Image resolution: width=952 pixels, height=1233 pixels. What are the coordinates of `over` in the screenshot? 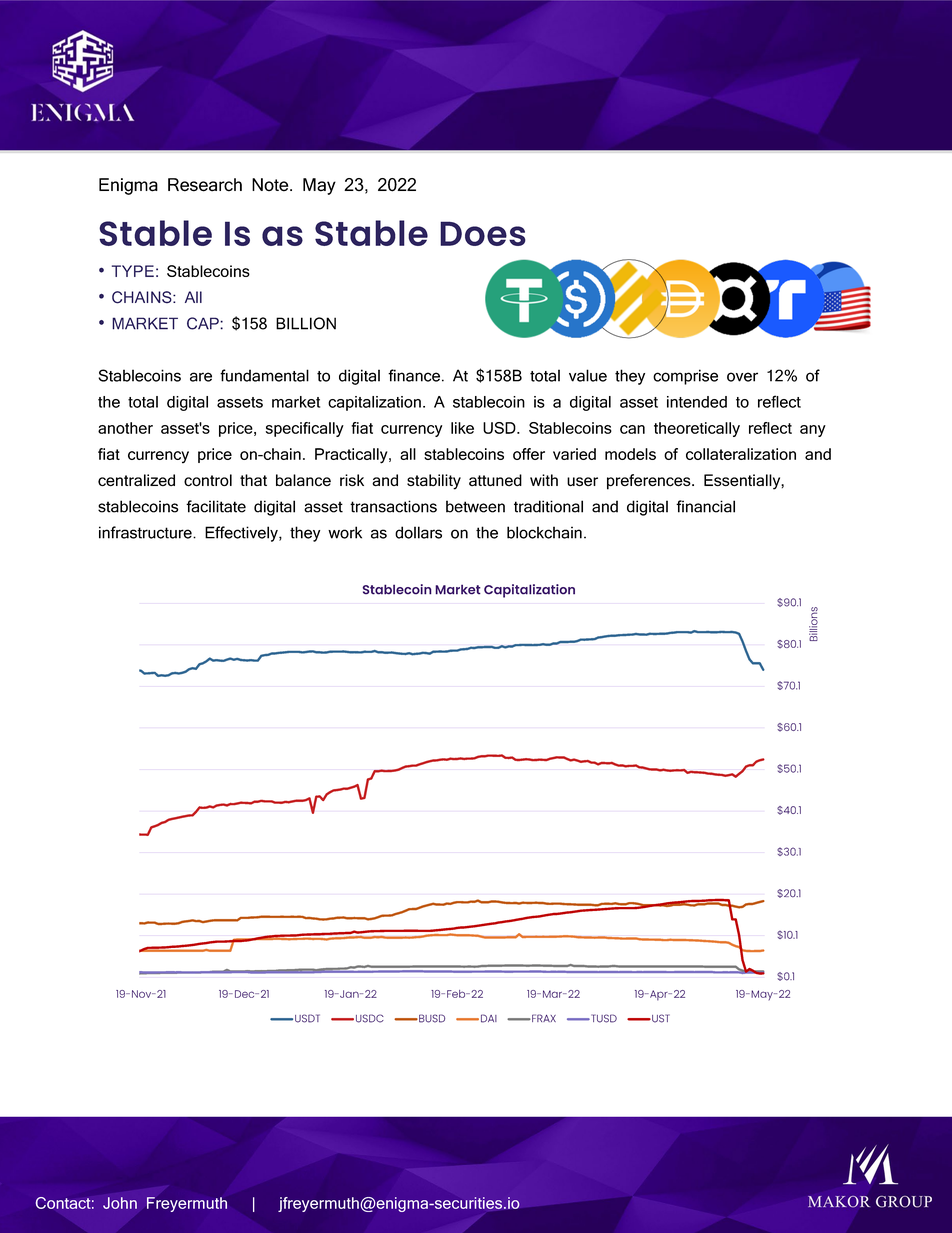 It's located at (742, 377).
